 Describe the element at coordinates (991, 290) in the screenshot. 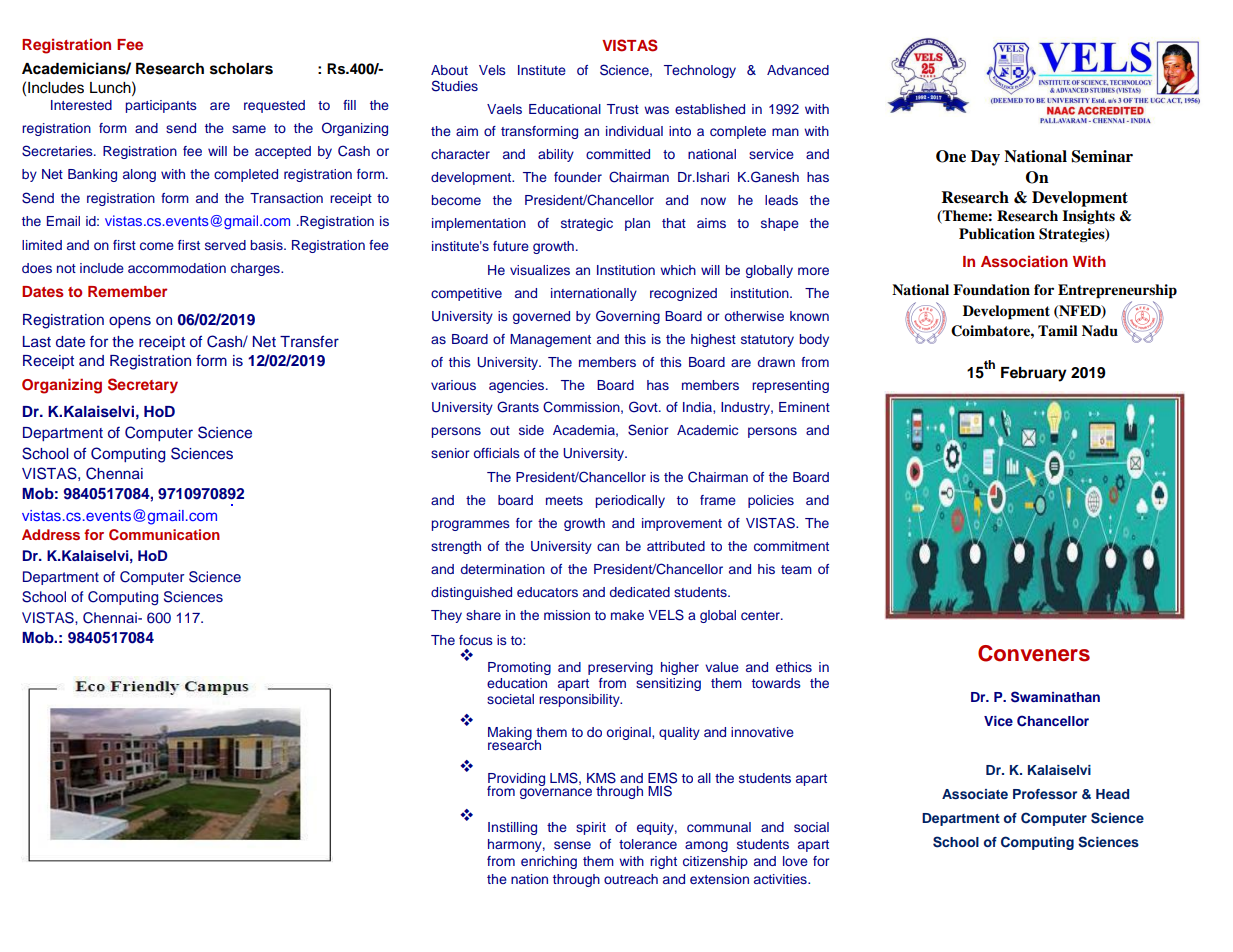

I see `Foundation` at that location.
